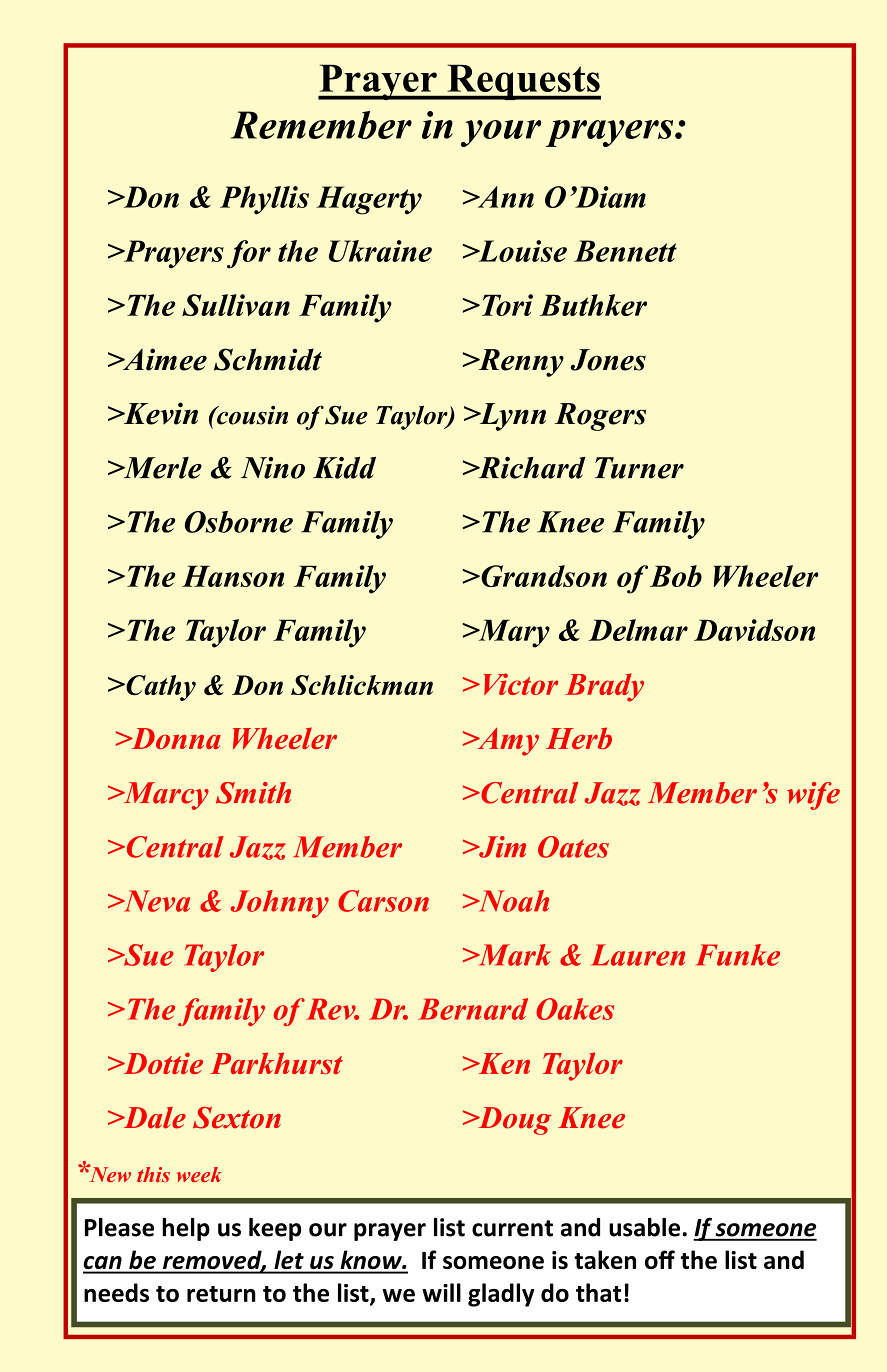 The height and width of the document is (1372, 887). Describe the element at coordinates (473, 1009) in the document. I see `Bernard` at that location.
